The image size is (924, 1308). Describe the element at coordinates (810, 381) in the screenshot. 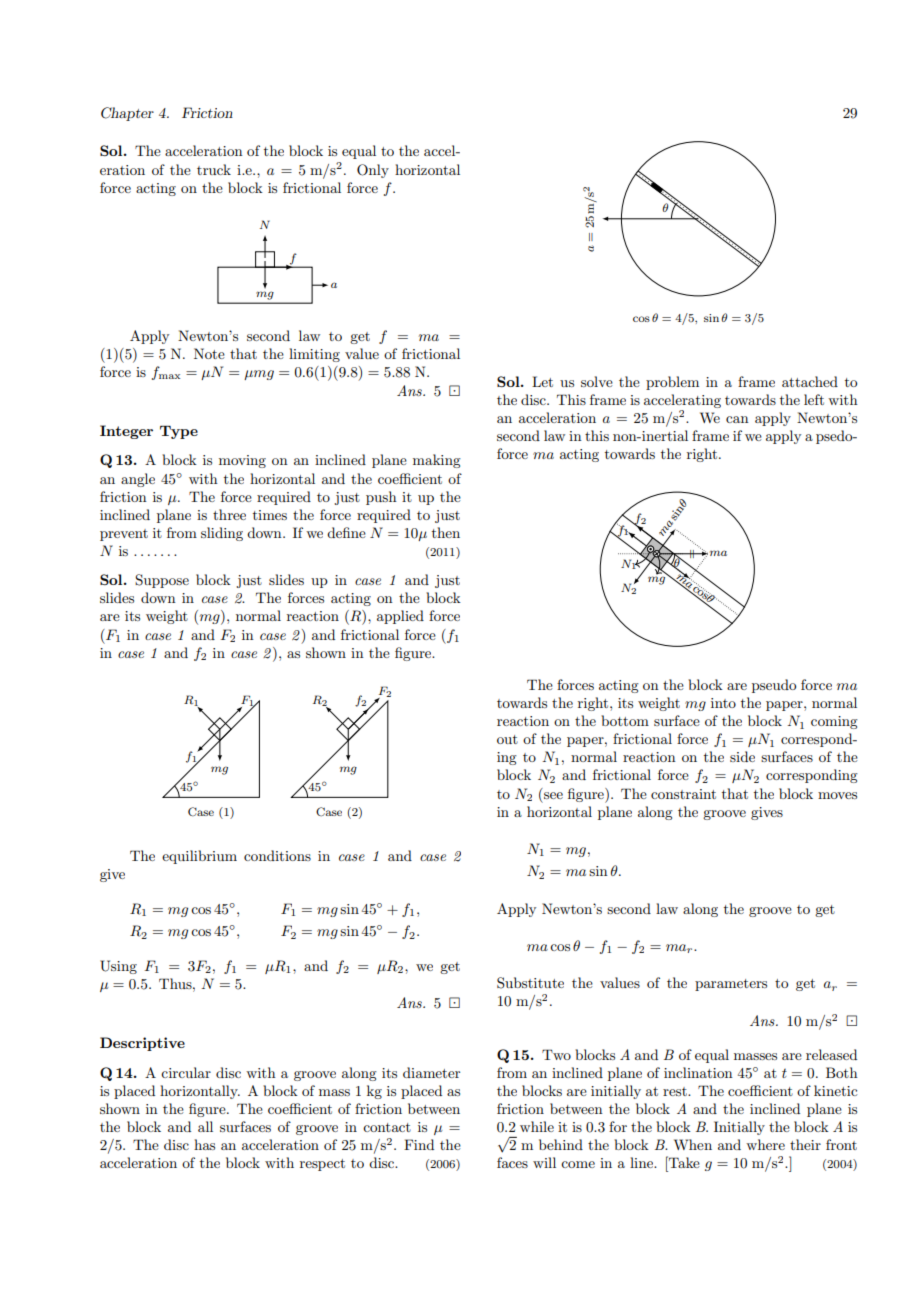

I see `attached` at that location.
